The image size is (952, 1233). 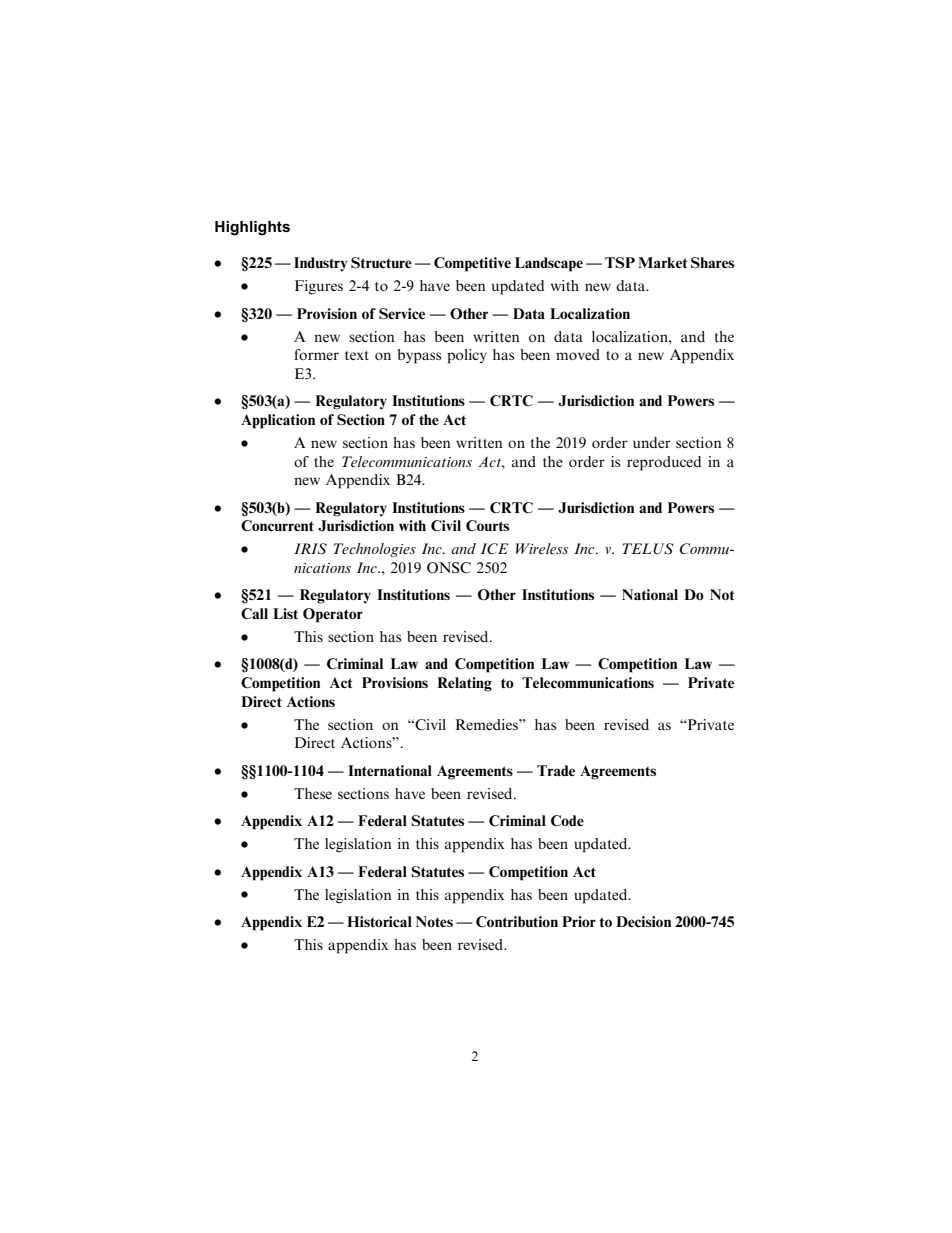 I want to click on TELUS, so click(x=648, y=549).
